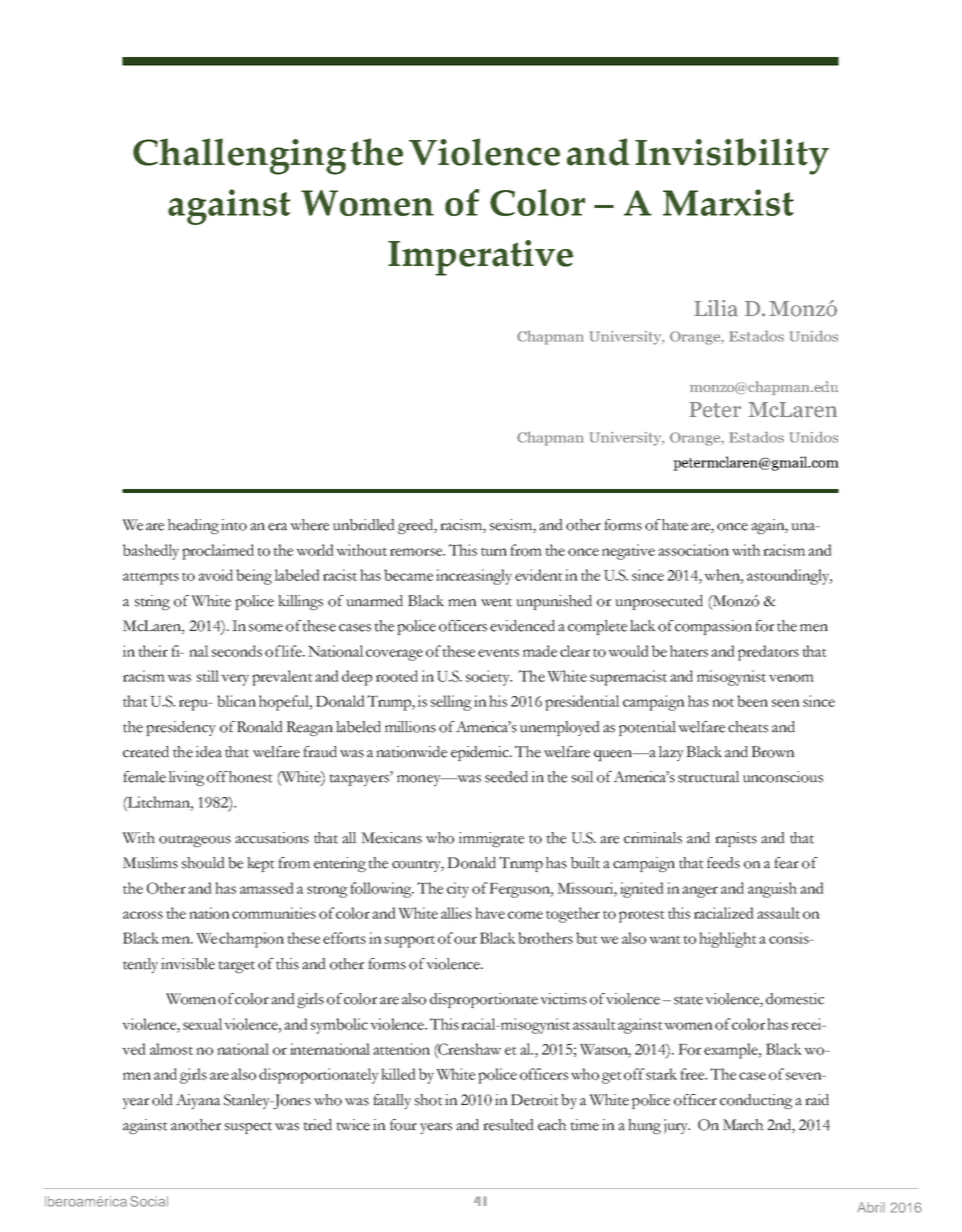  I want to click on Marxist, so click(728, 202).
